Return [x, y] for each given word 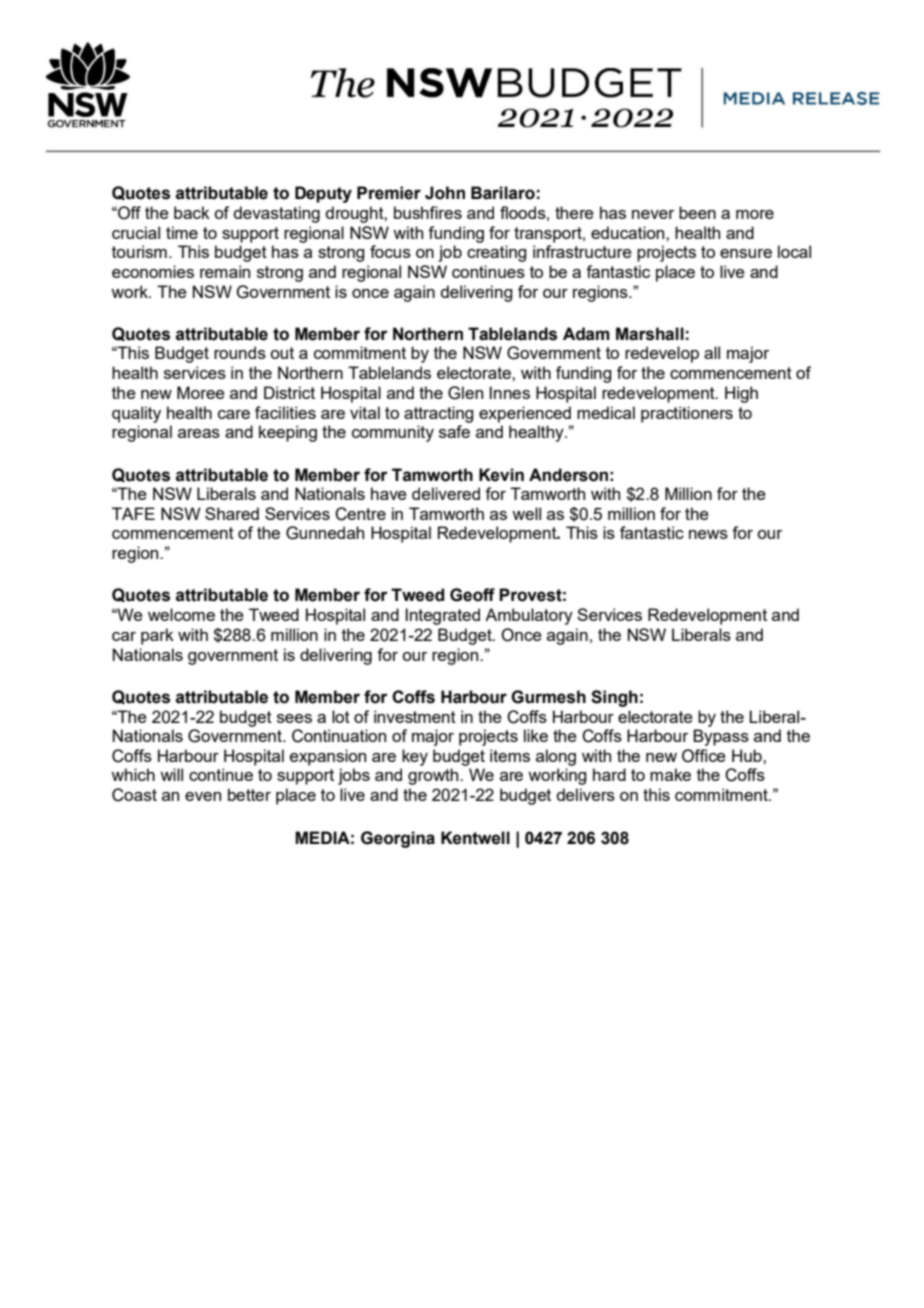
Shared [232, 513]
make [670, 774]
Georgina [398, 839]
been [697, 212]
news [708, 534]
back [192, 212]
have [389, 493]
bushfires [428, 212]
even [203, 796]
